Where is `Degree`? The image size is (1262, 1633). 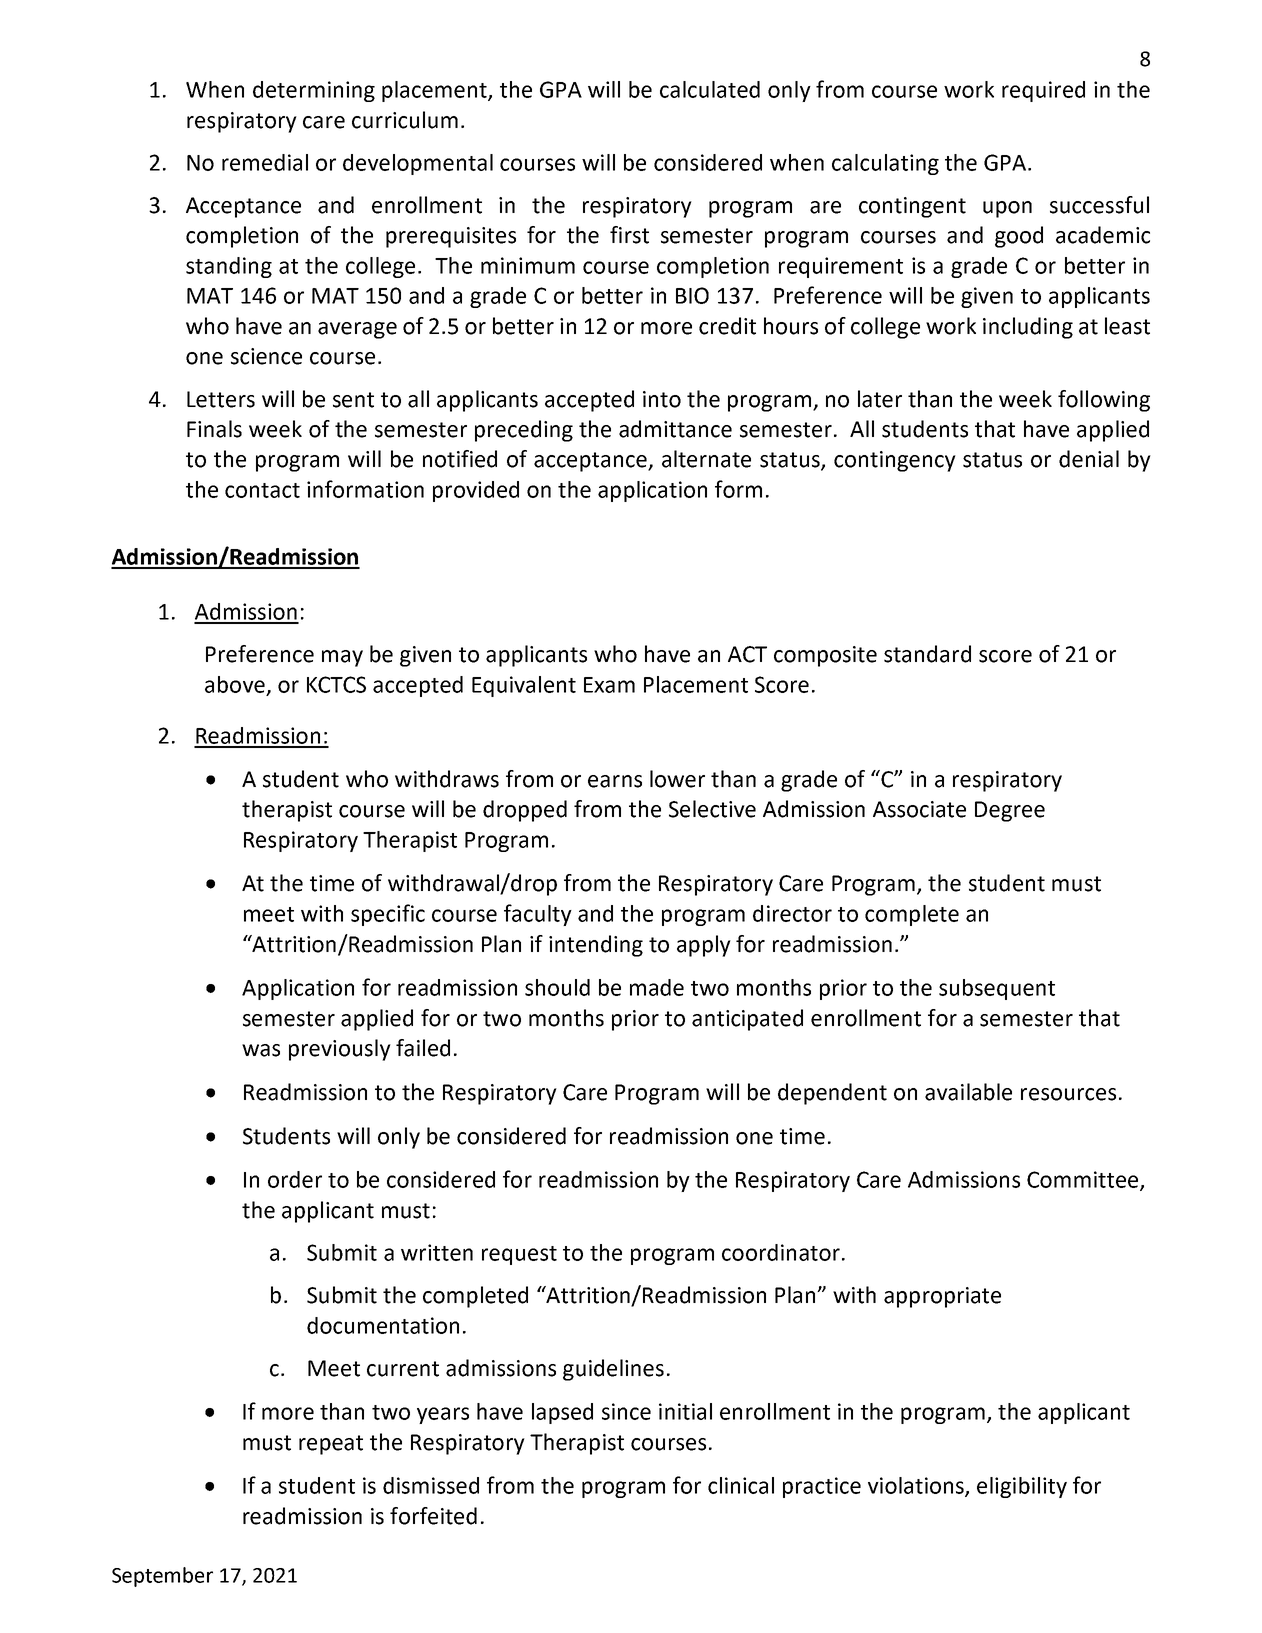
Degree is located at coordinates (1010, 811).
